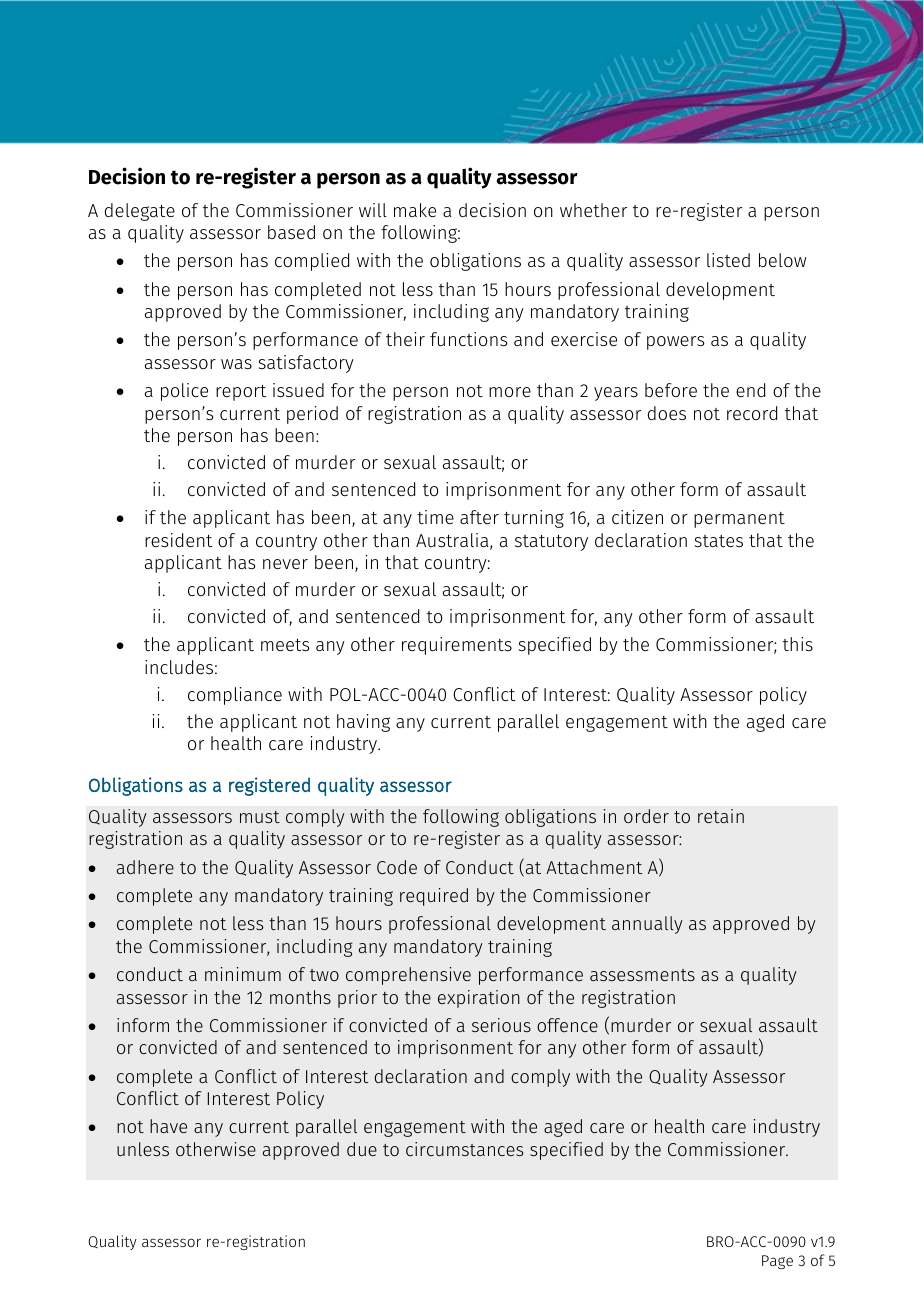 This document has width=924, height=1308. Describe the element at coordinates (291, 232) in the document. I see `based` at that location.
